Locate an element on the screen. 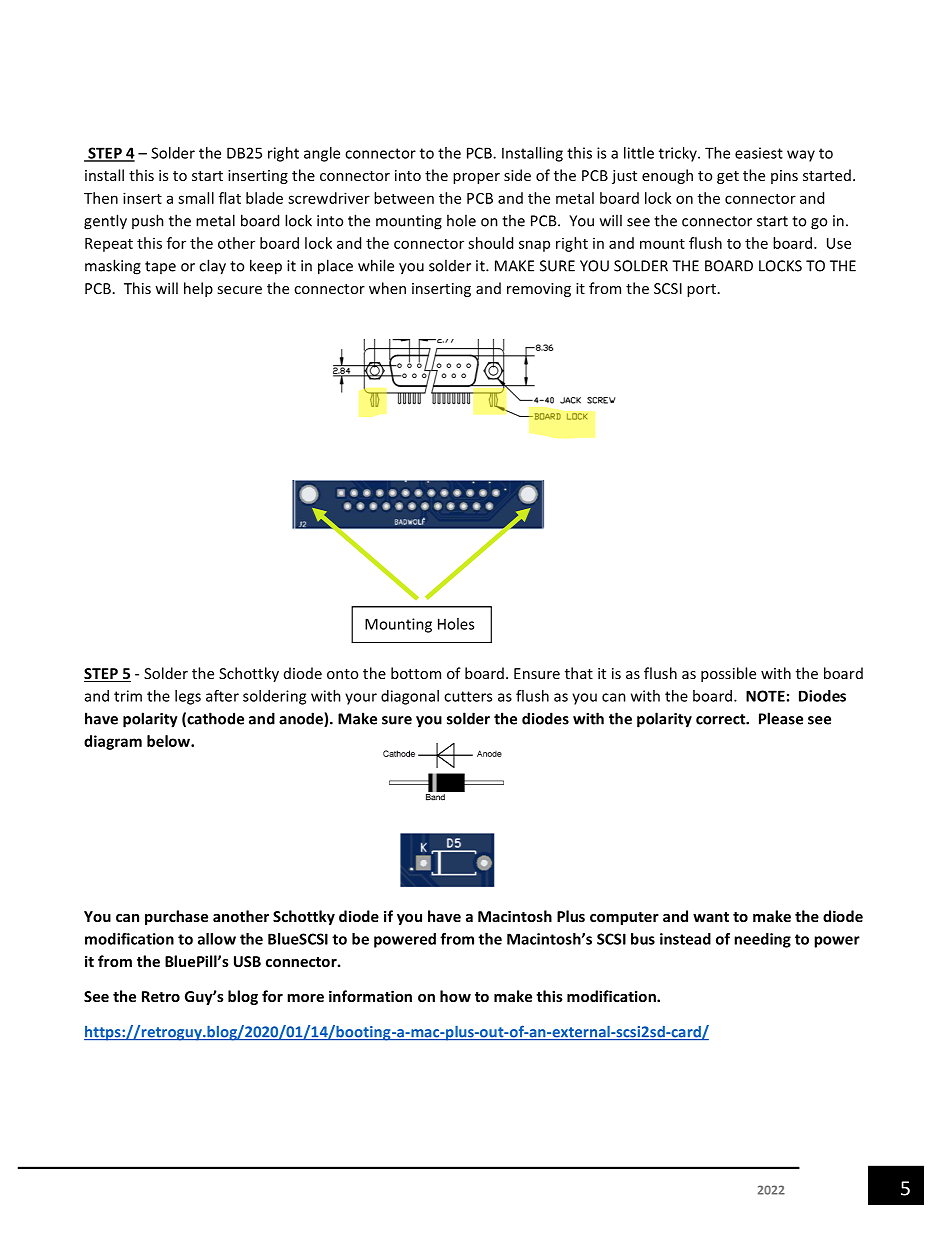 This screenshot has height=1233, width=952. Please is located at coordinates (781, 718).
